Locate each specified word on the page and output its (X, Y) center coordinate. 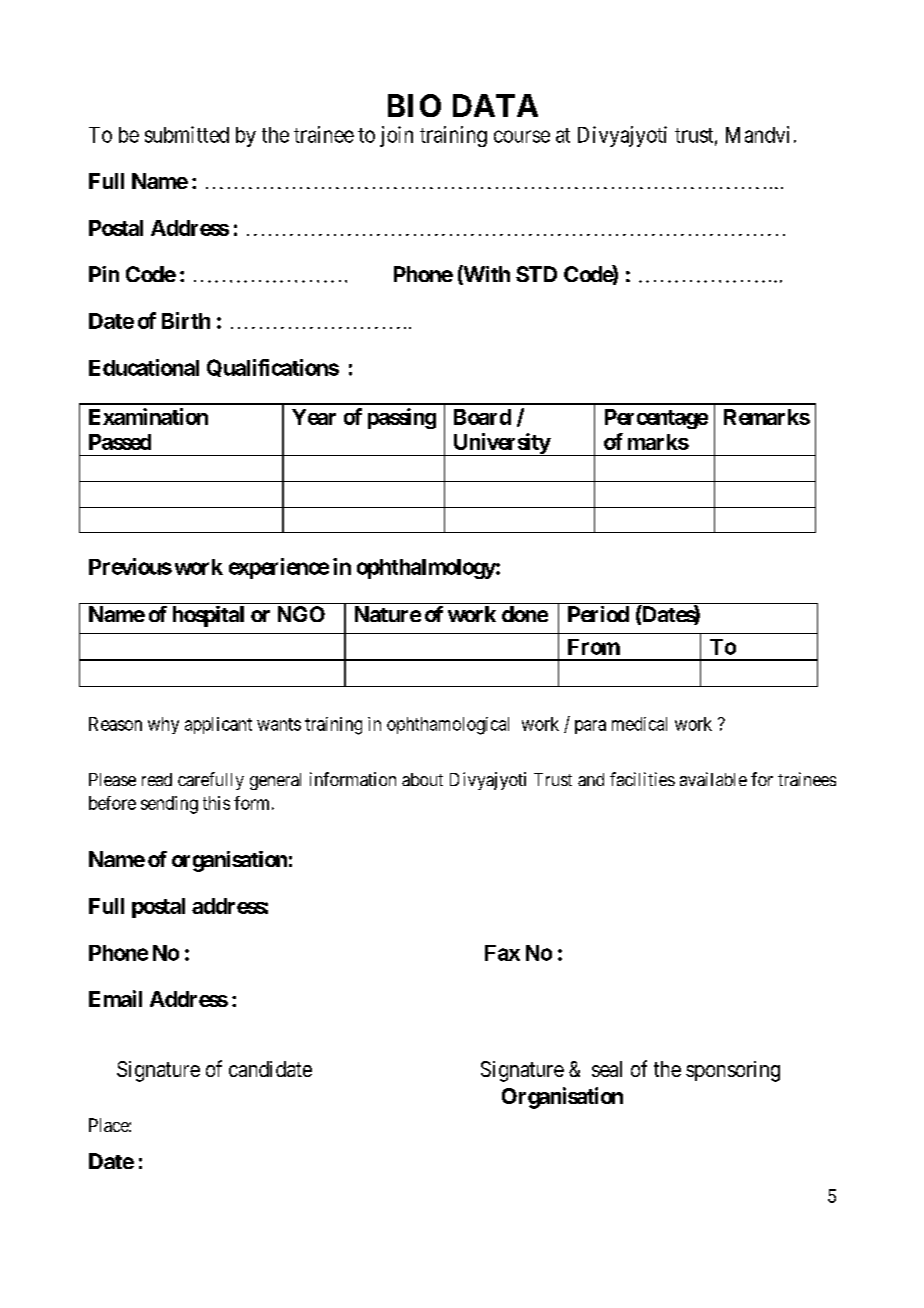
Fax (502, 953)
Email (115, 998)
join (396, 136)
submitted (187, 134)
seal (607, 1069)
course (522, 136)
